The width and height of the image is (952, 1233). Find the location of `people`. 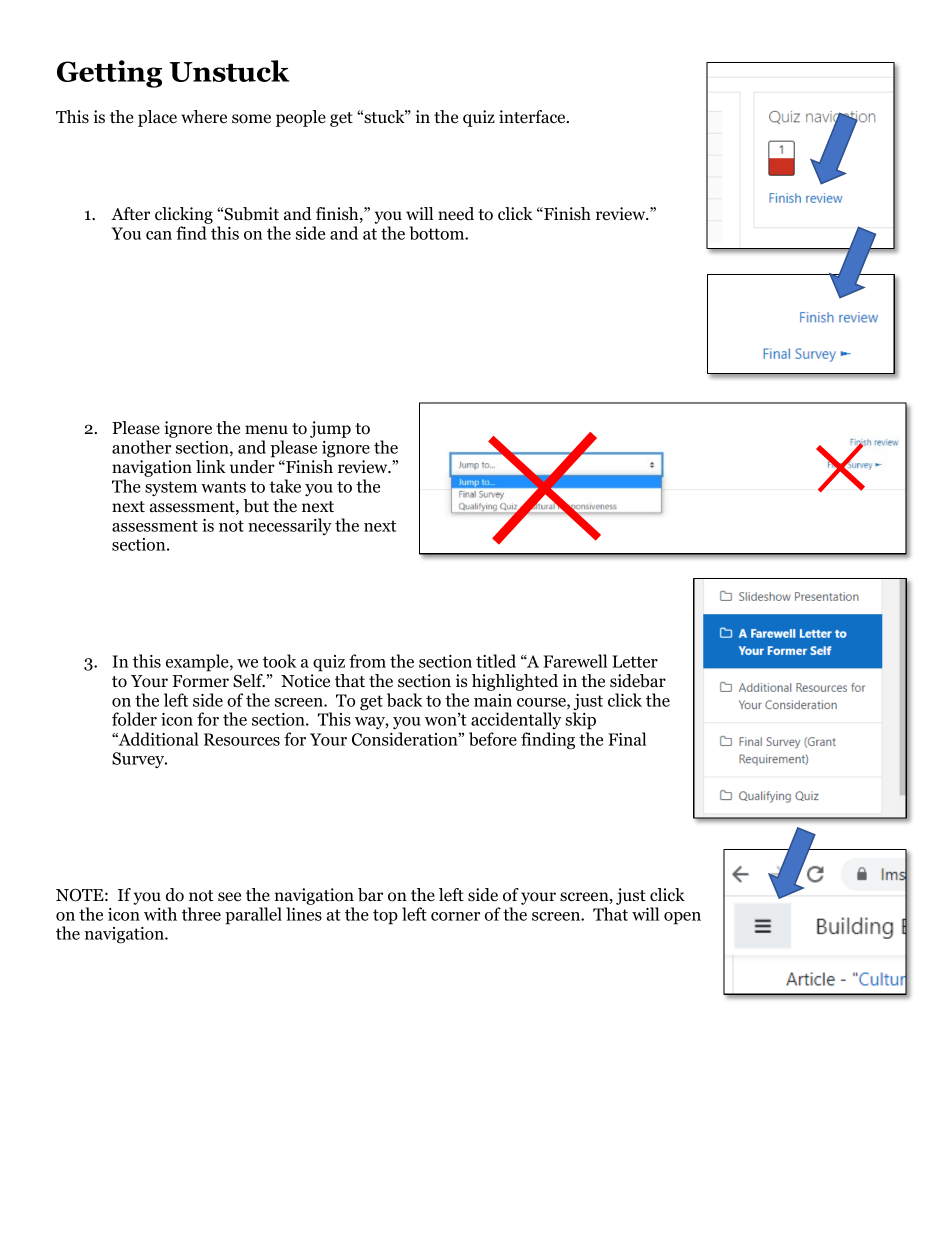

people is located at coordinates (301, 118).
